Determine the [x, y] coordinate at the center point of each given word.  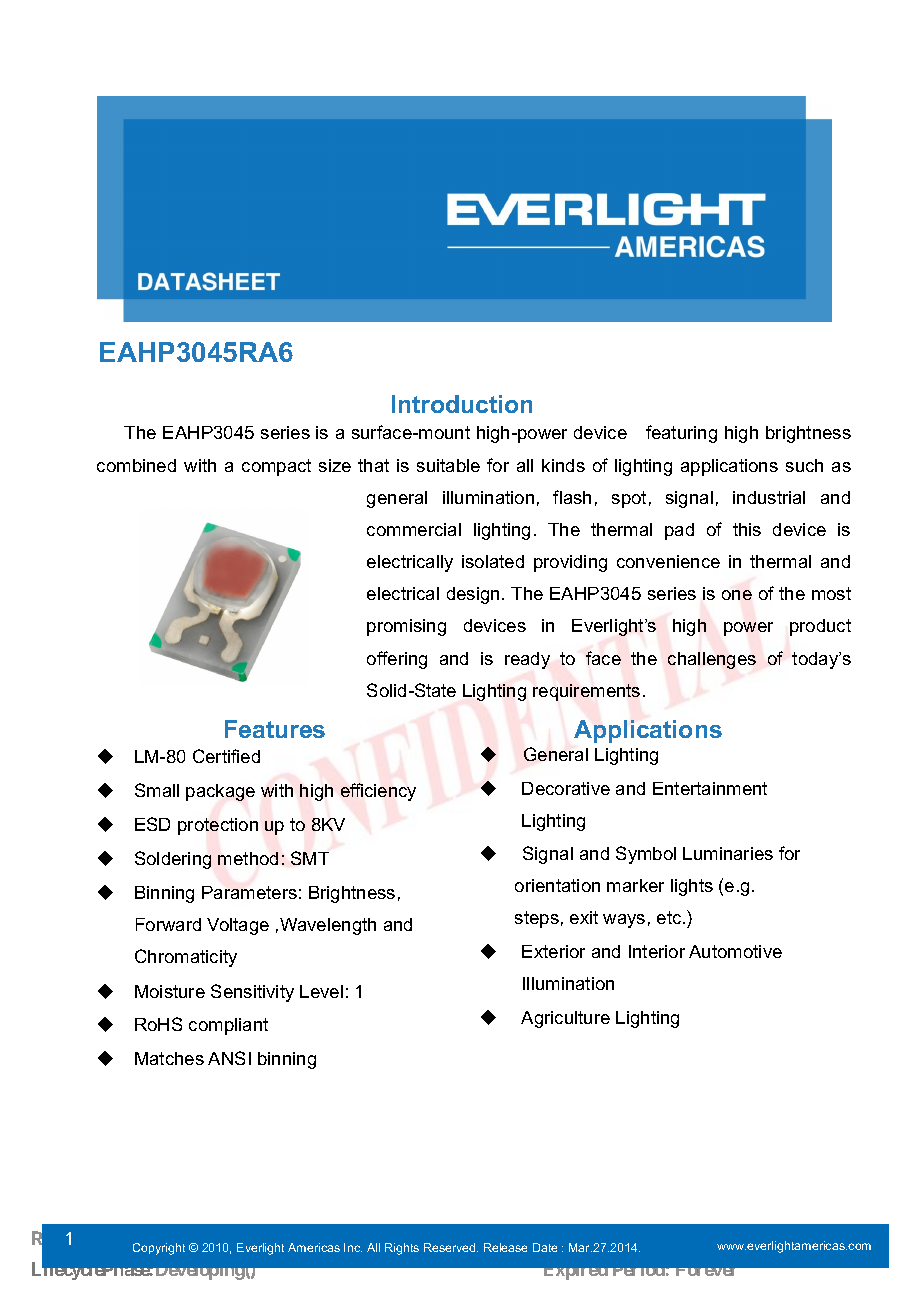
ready [527, 660]
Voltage [238, 926]
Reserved [451, 1247]
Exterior [553, 951]
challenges [712, 660]
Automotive [735, 951]
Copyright [159, 1249]
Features [275, 729]
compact [276, 467]
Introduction [462, 404]
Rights [402, 1249]
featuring [681, 434]
